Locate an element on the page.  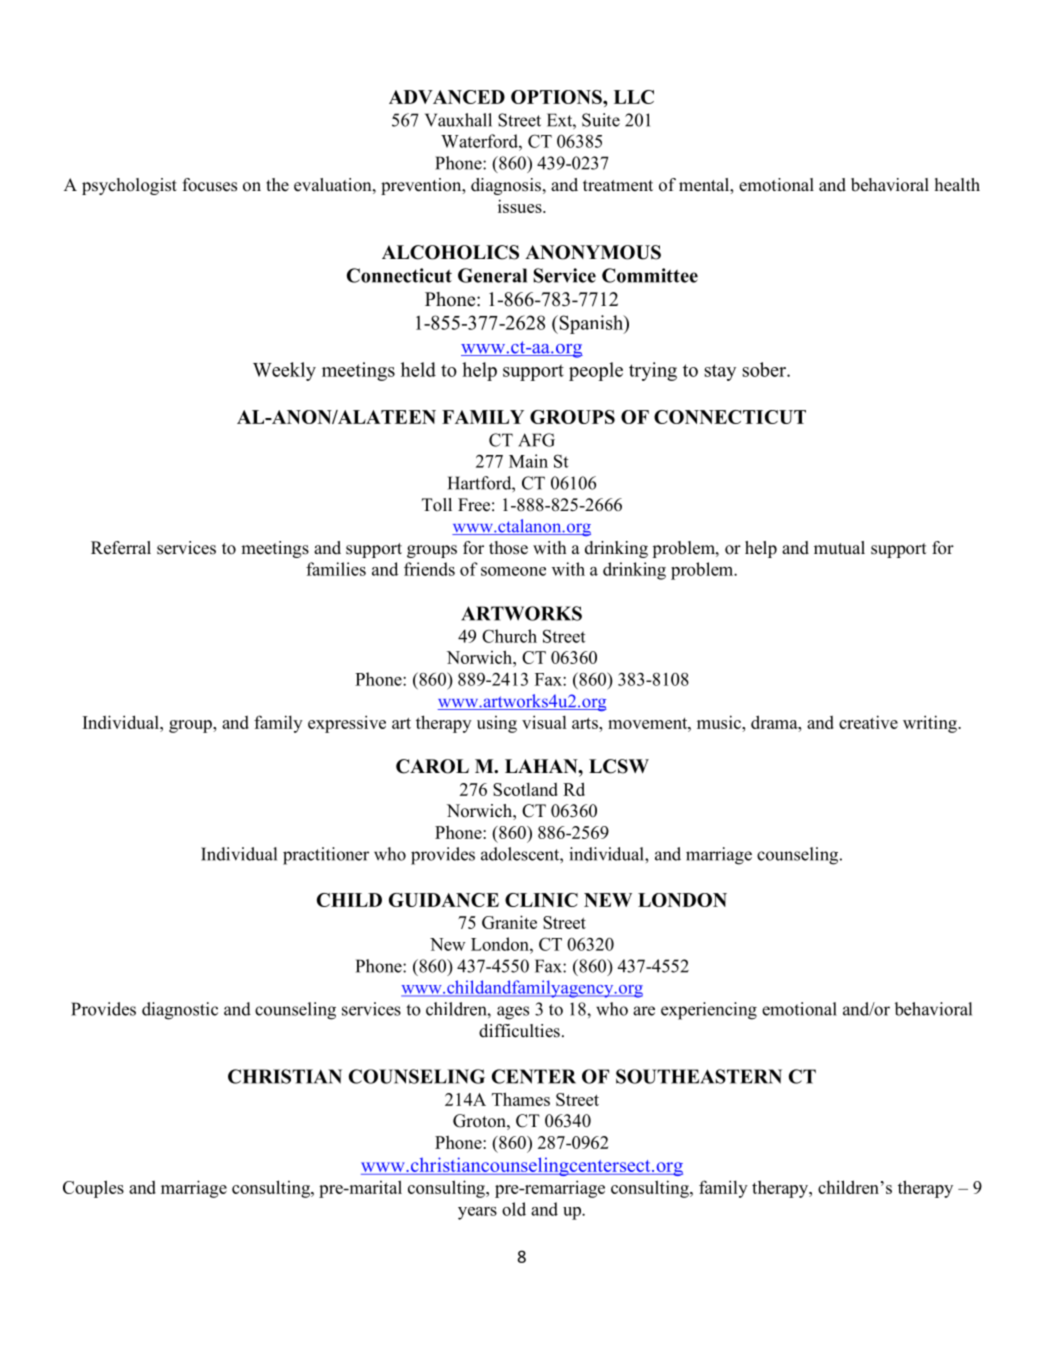
Scotland is located at coordinates (525, 789).
